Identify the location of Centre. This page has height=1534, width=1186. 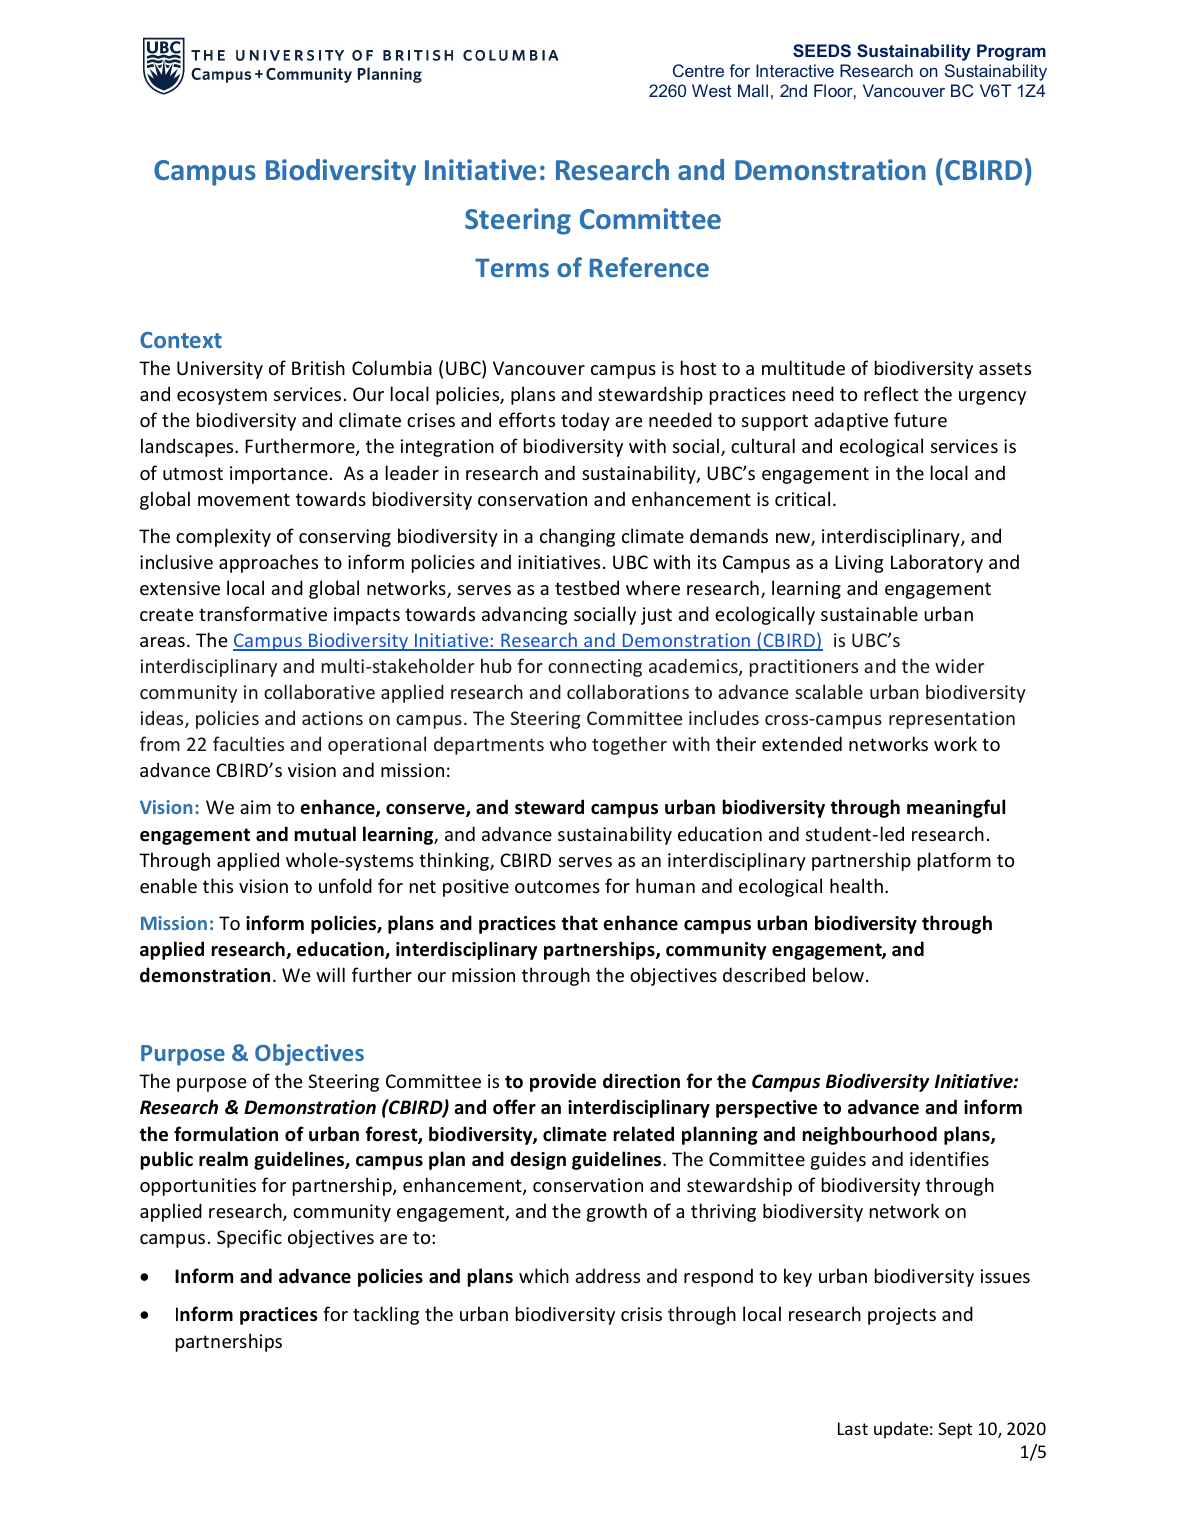
(698, 70).
